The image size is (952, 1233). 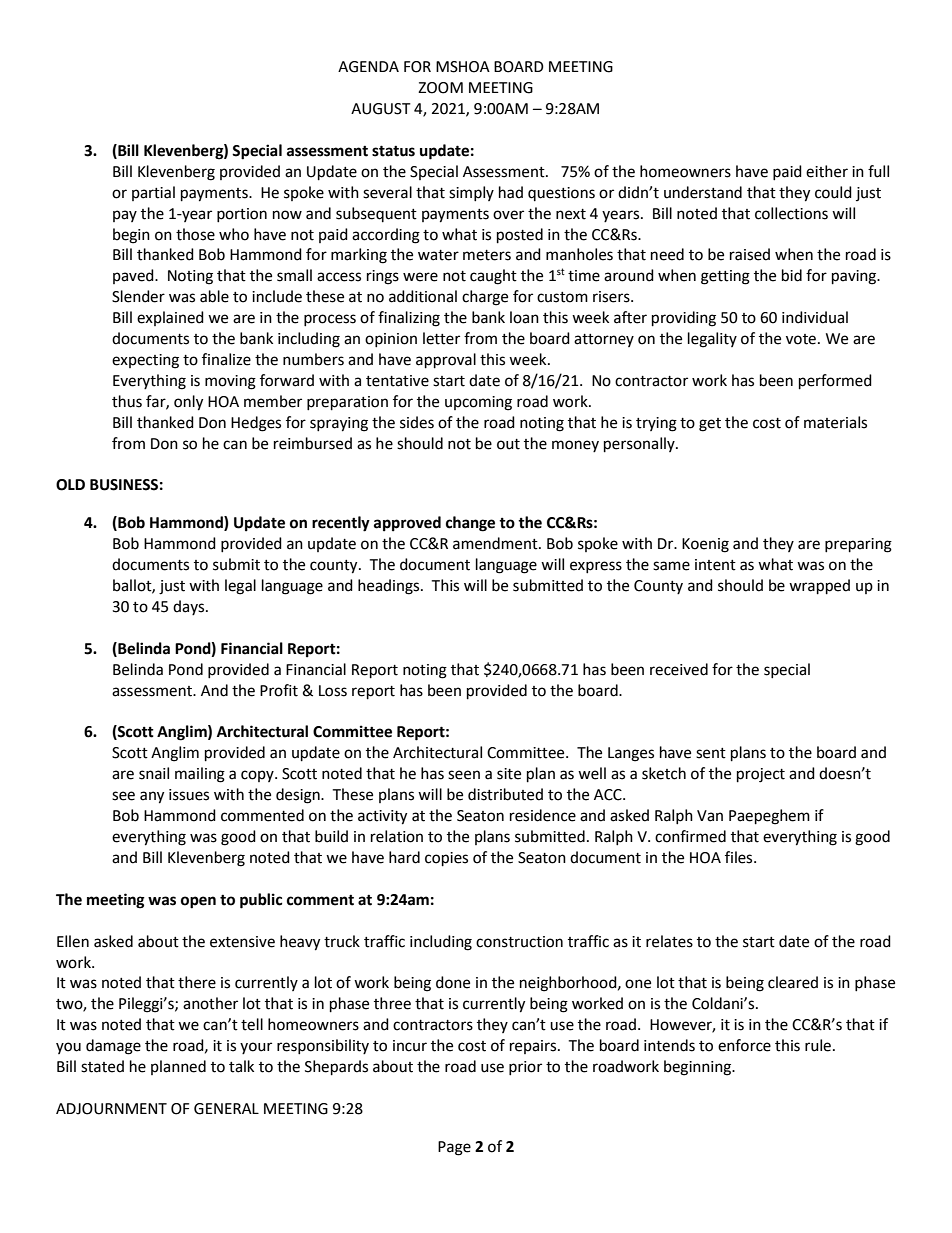 I want to click on either, so click(x=827, y=171).
